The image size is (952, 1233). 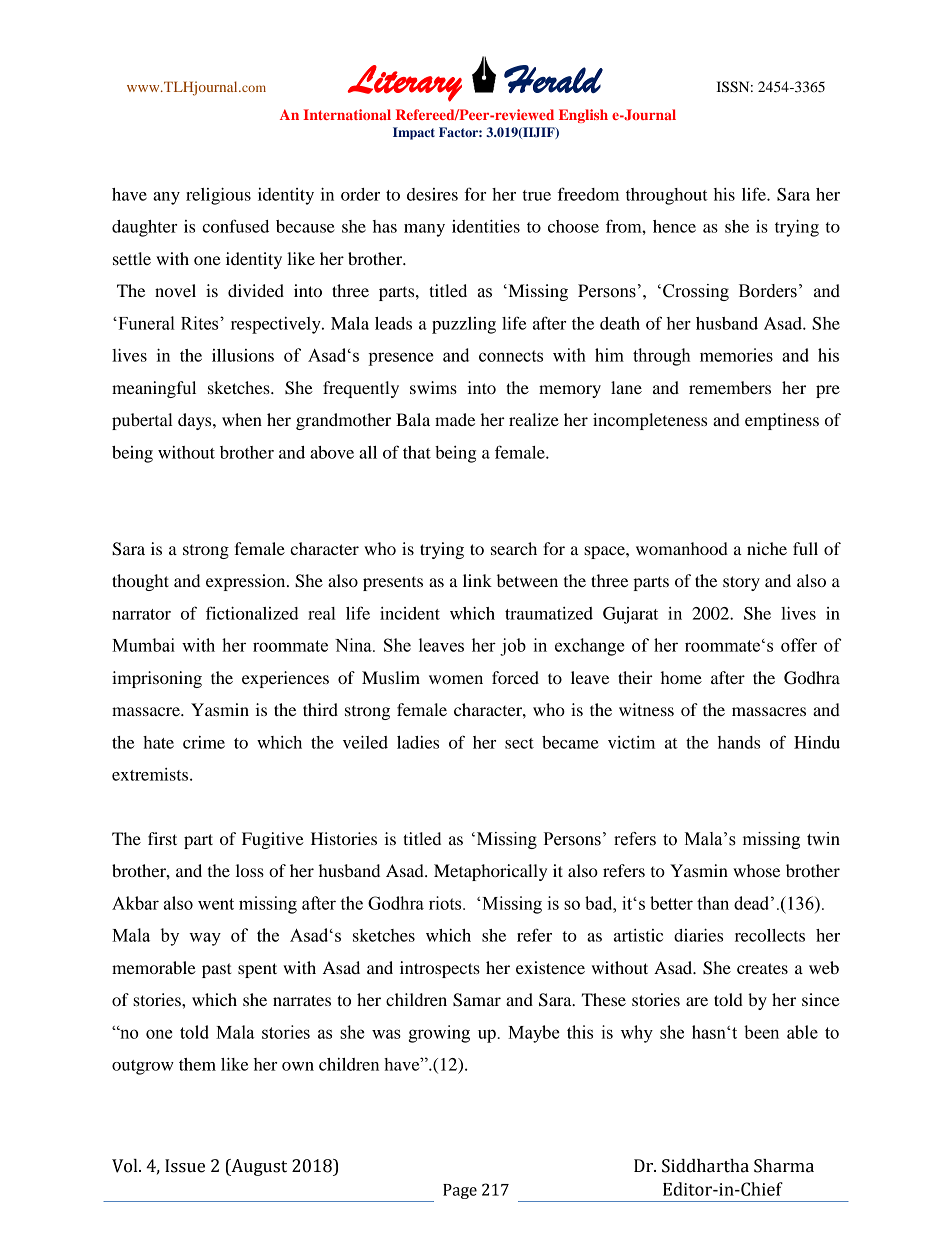 I want to click on riots, so click(x=446, y=903).
